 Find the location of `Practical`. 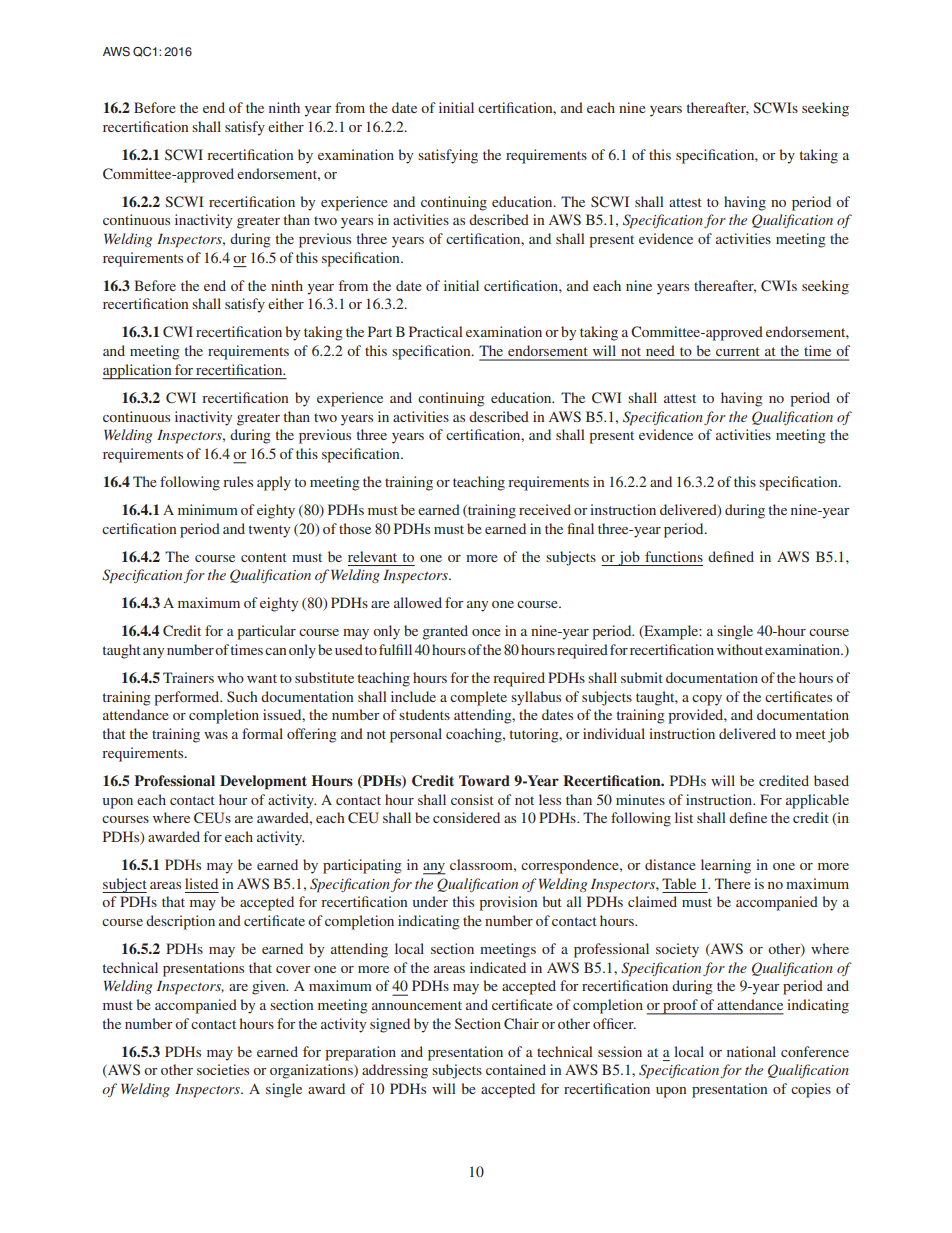

Practical is located at coordinates (436, 331).
